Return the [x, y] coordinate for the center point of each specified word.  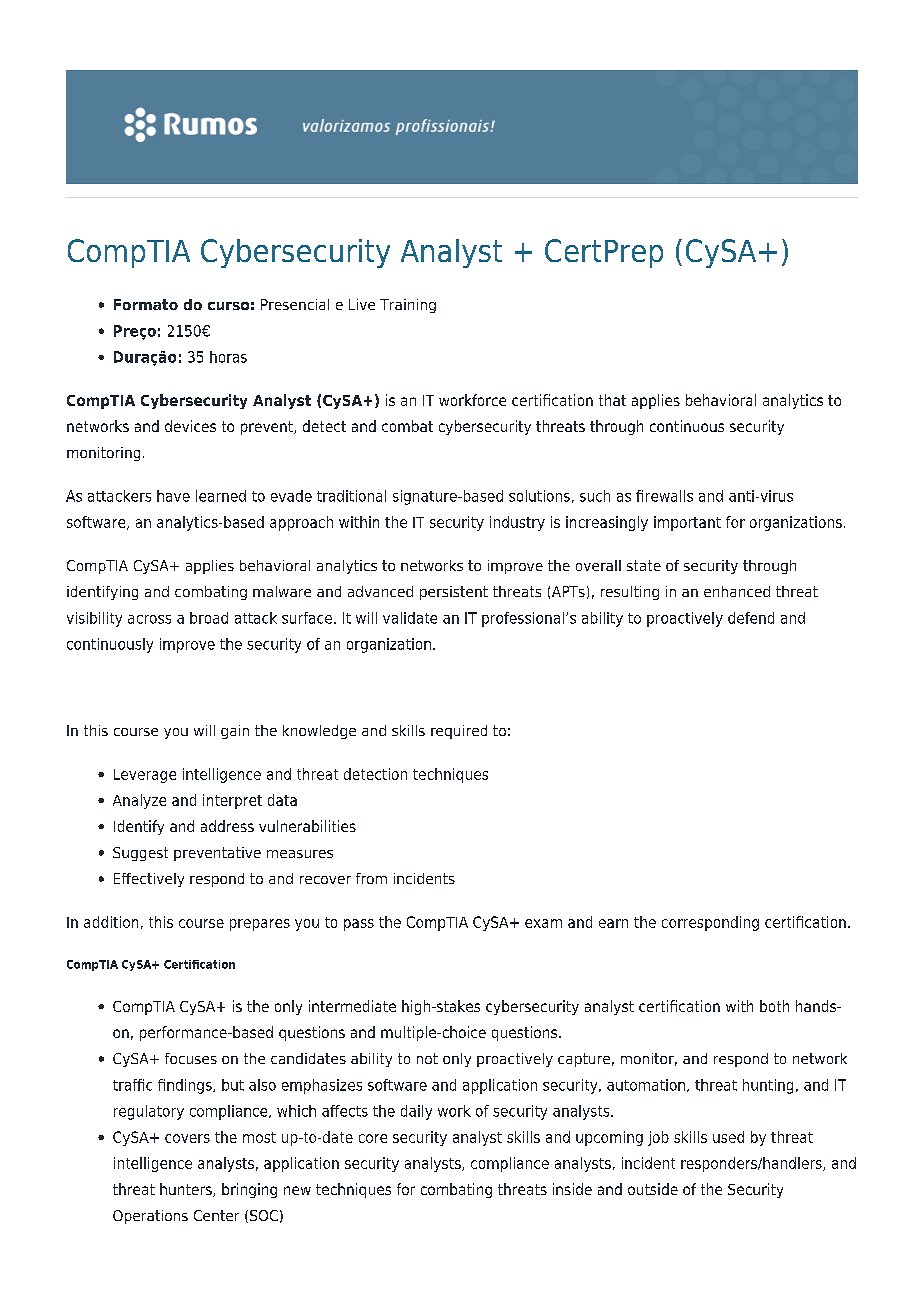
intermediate [352, 1006]
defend [751, 618]
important [687, 523]
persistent [454, 593]
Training [408, 306]
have [173, 496]
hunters [187, 1190]
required [459, 732]
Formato [146, 304]
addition [111, 922]
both [774, 1006]
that [612, 400]
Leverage [145, 776]
